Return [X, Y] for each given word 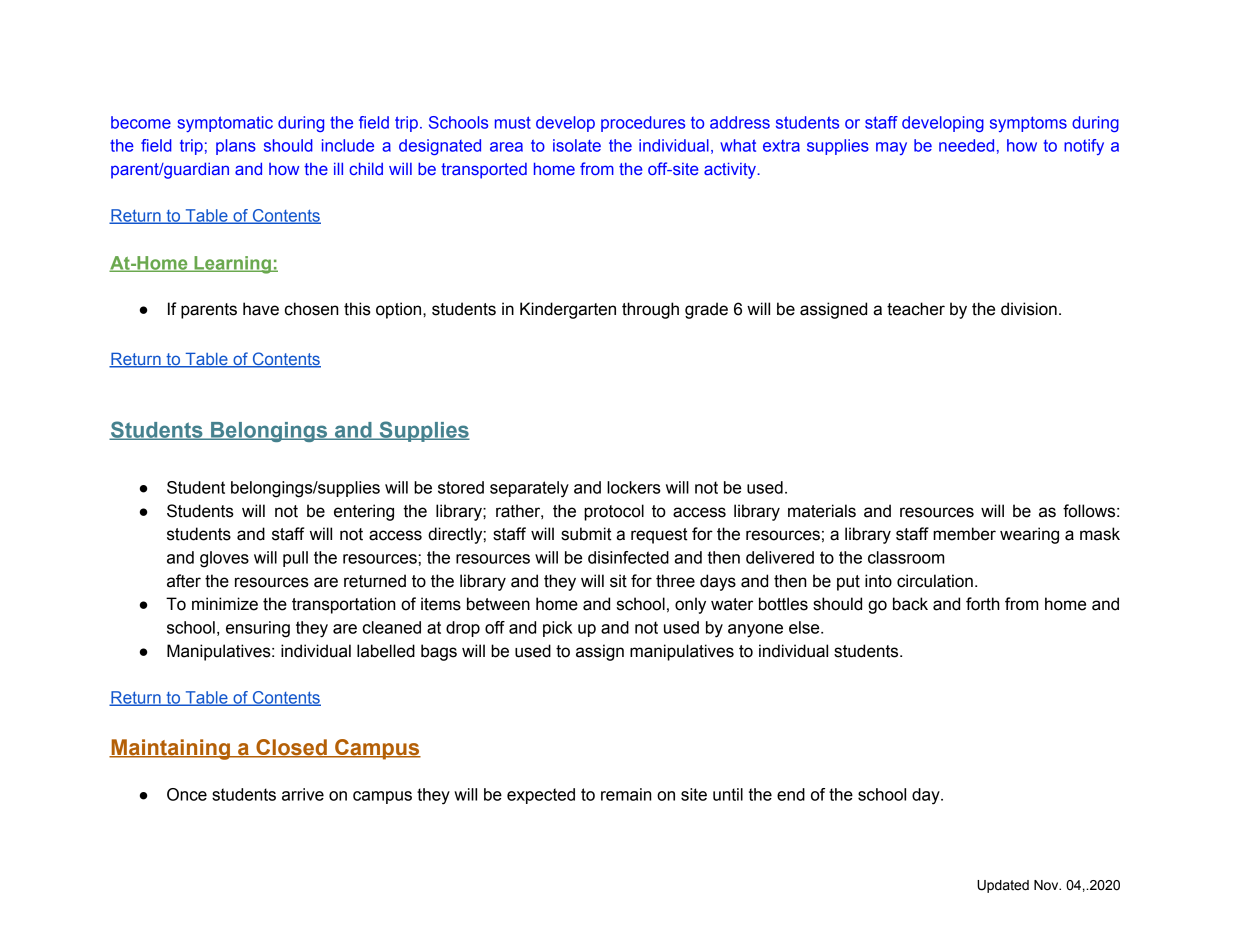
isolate [577, 145]
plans [236, 147]
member [964, 534]
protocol [614, 512]
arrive [303, 794]
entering [364, 512]
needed [966, 145]
